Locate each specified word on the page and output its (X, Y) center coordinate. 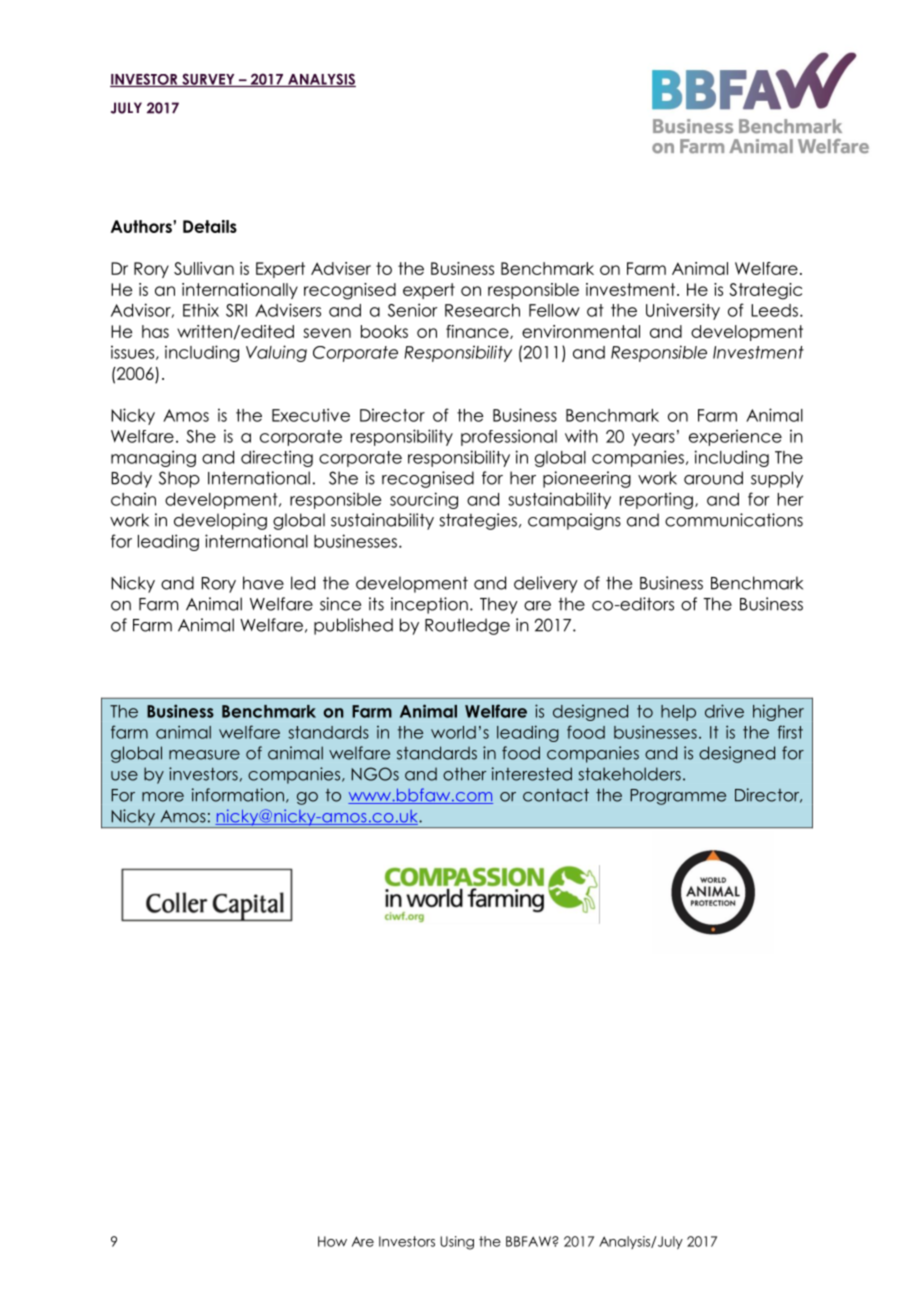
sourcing (424, 500)
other (464, 774)
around (713, 478)
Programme (678, 797)
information (238, 795)
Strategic (765, 291)
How (332, 1241)
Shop (179, 479)
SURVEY (208, 80)
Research (482, 310)
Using (457, 1243)
